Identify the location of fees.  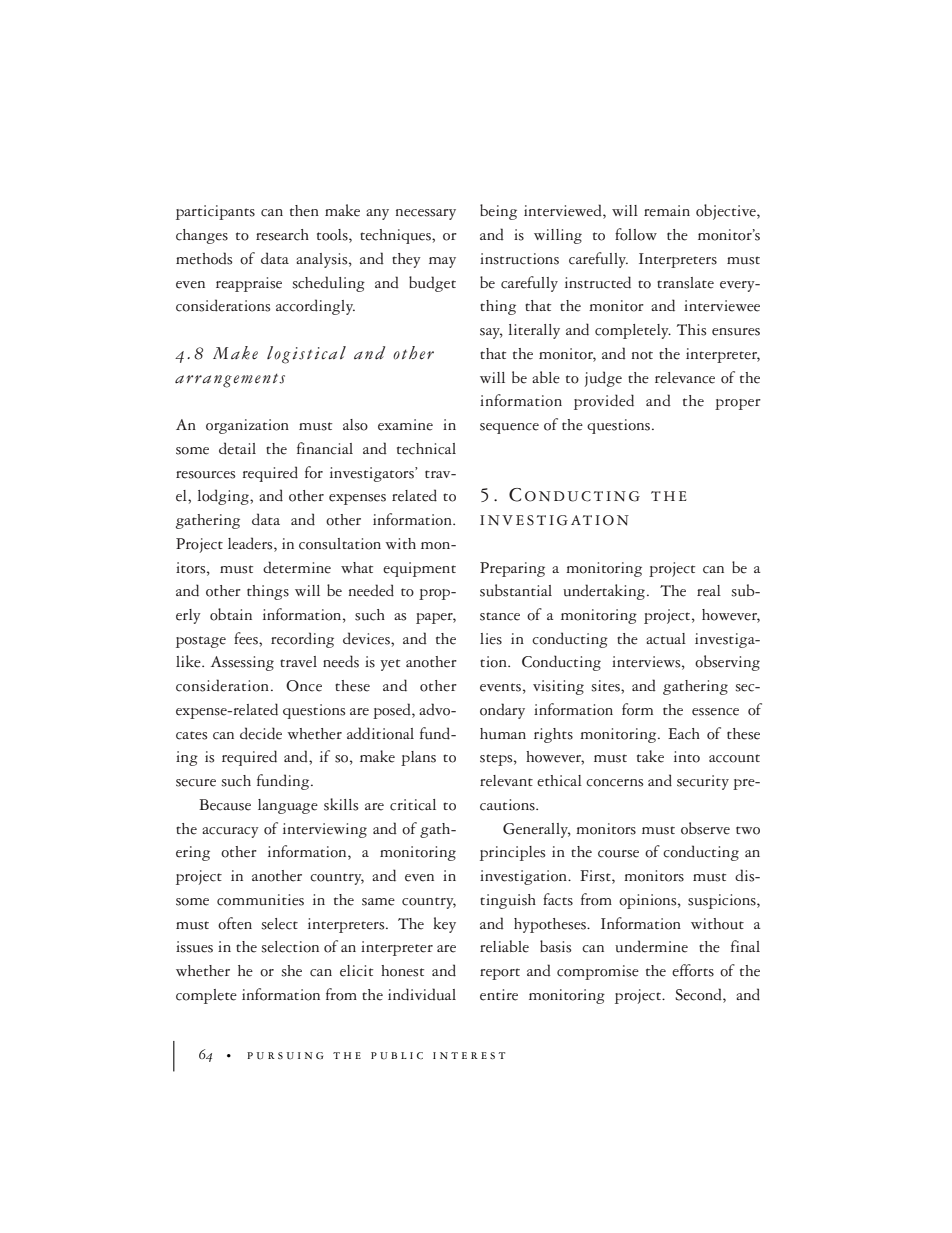
(247, 638).
